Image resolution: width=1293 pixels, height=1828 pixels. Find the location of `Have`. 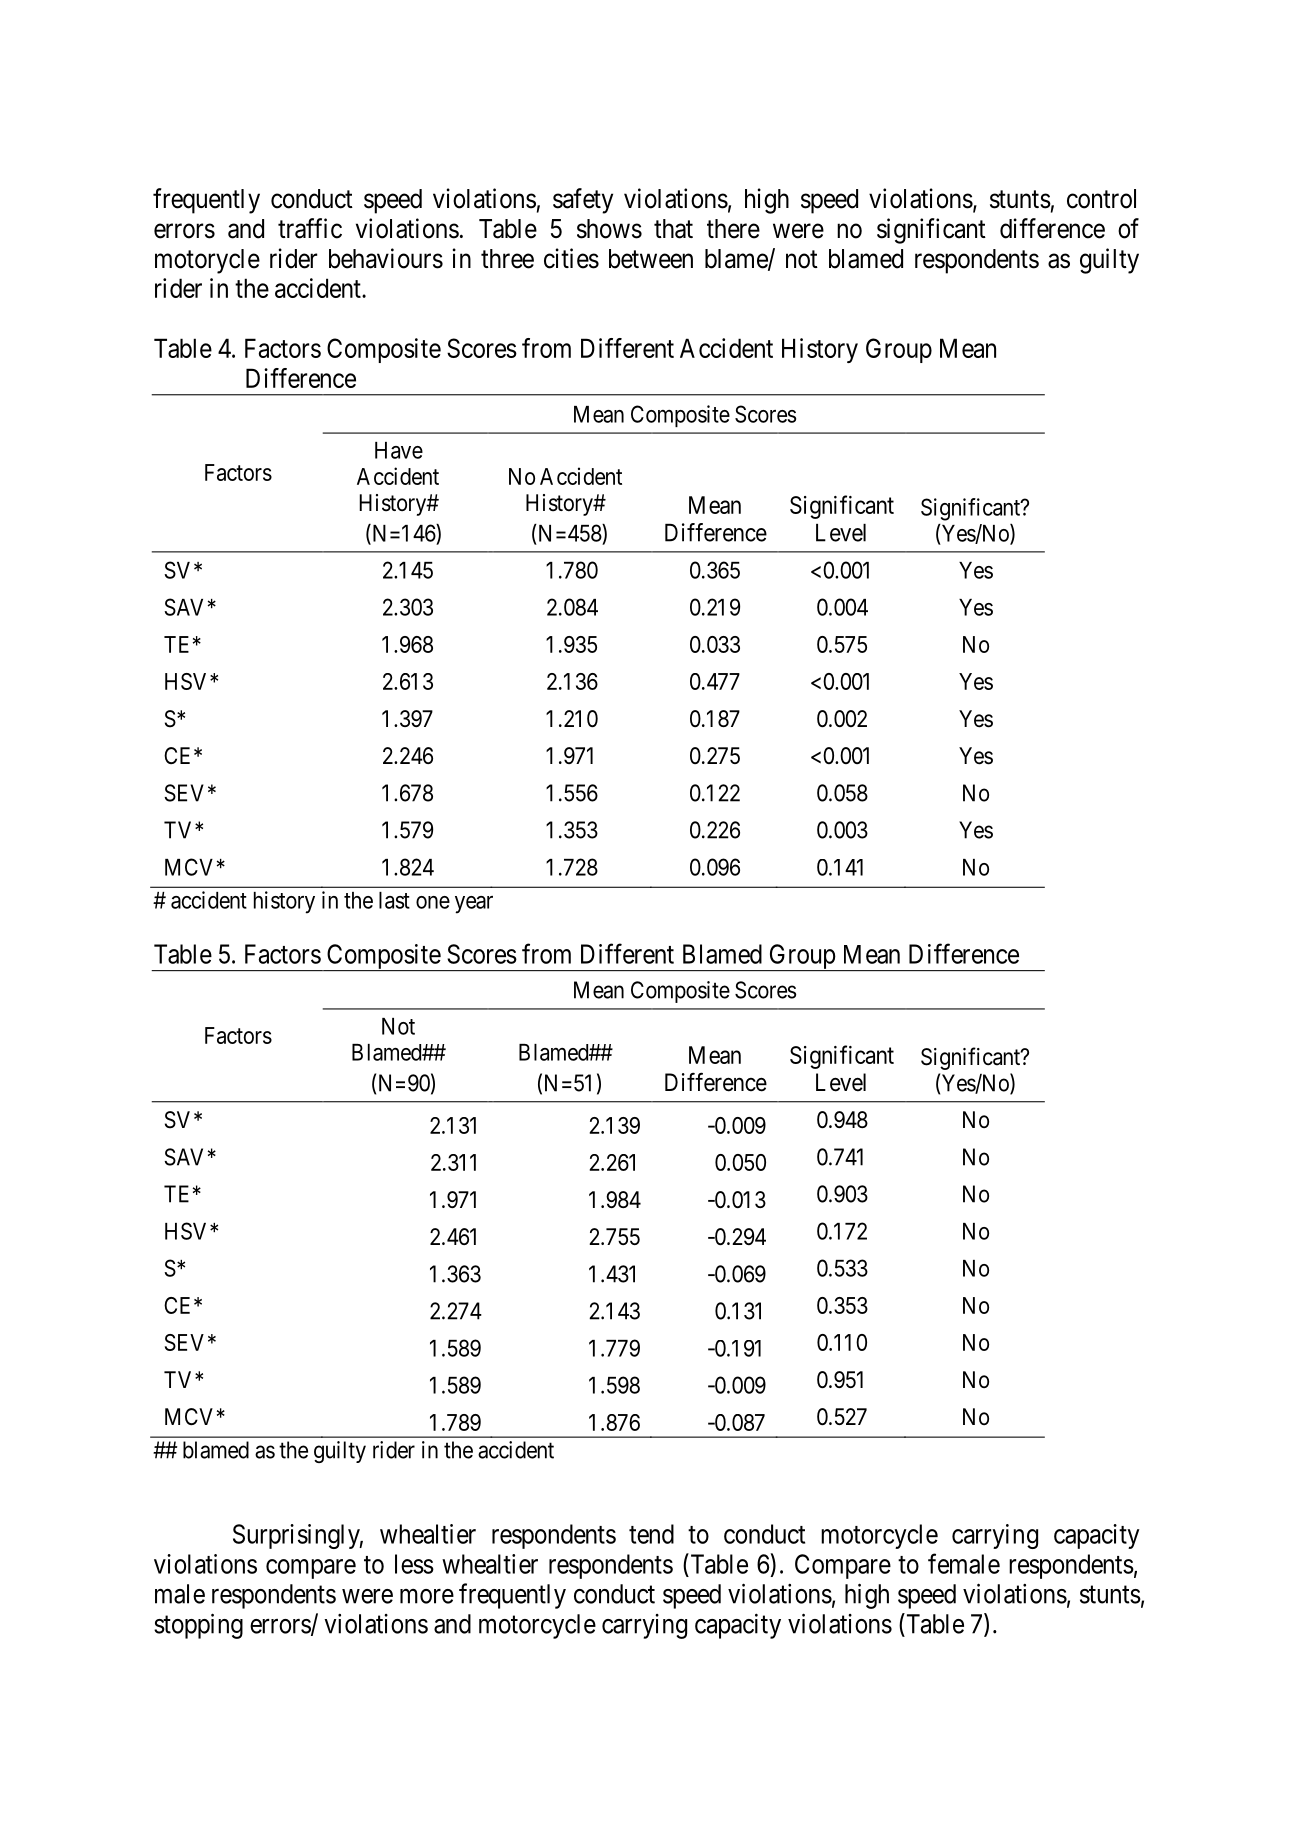

Have is located at coordinates (399, 450).
